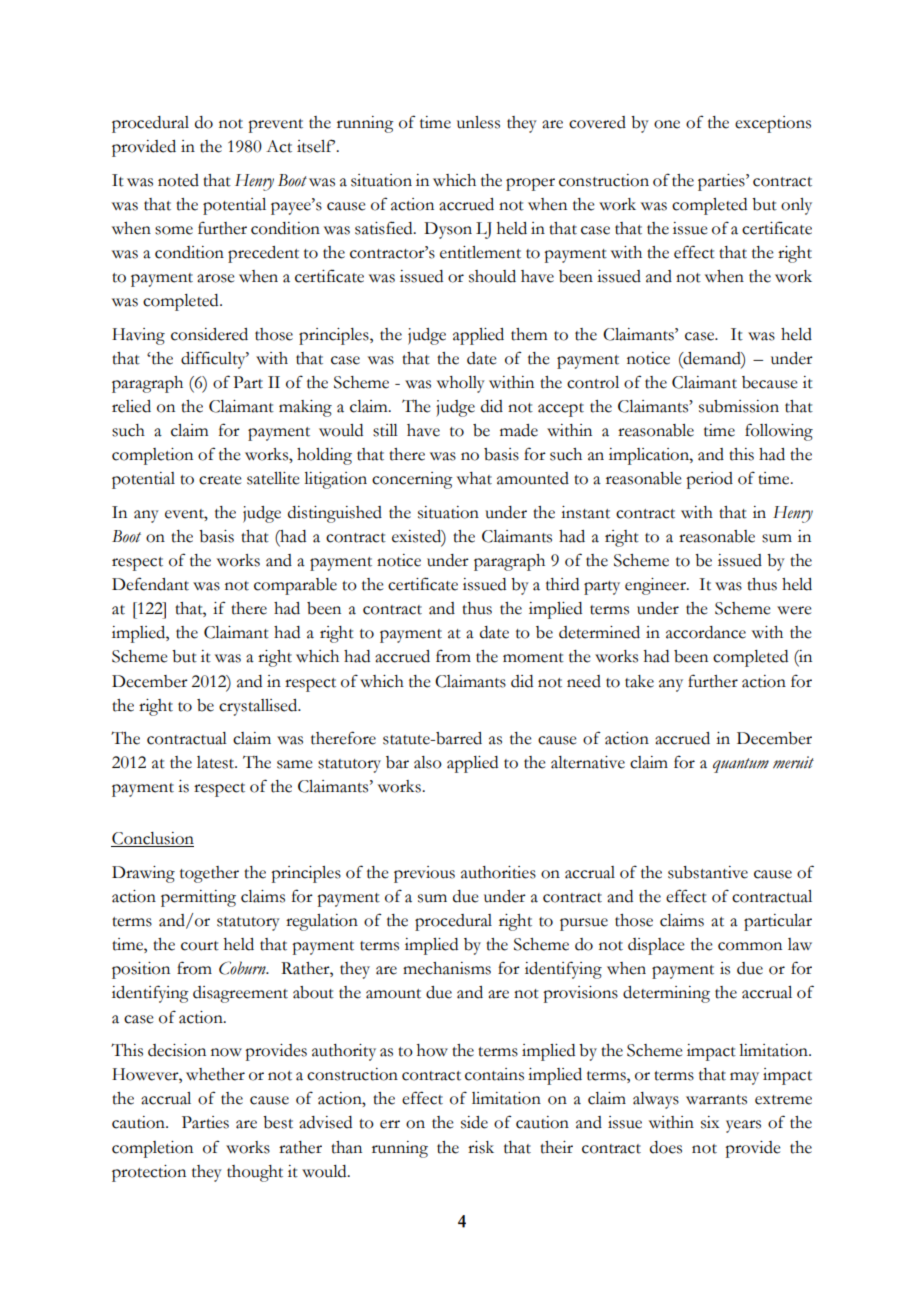  I want to click on wholly, so click(461, 384).
